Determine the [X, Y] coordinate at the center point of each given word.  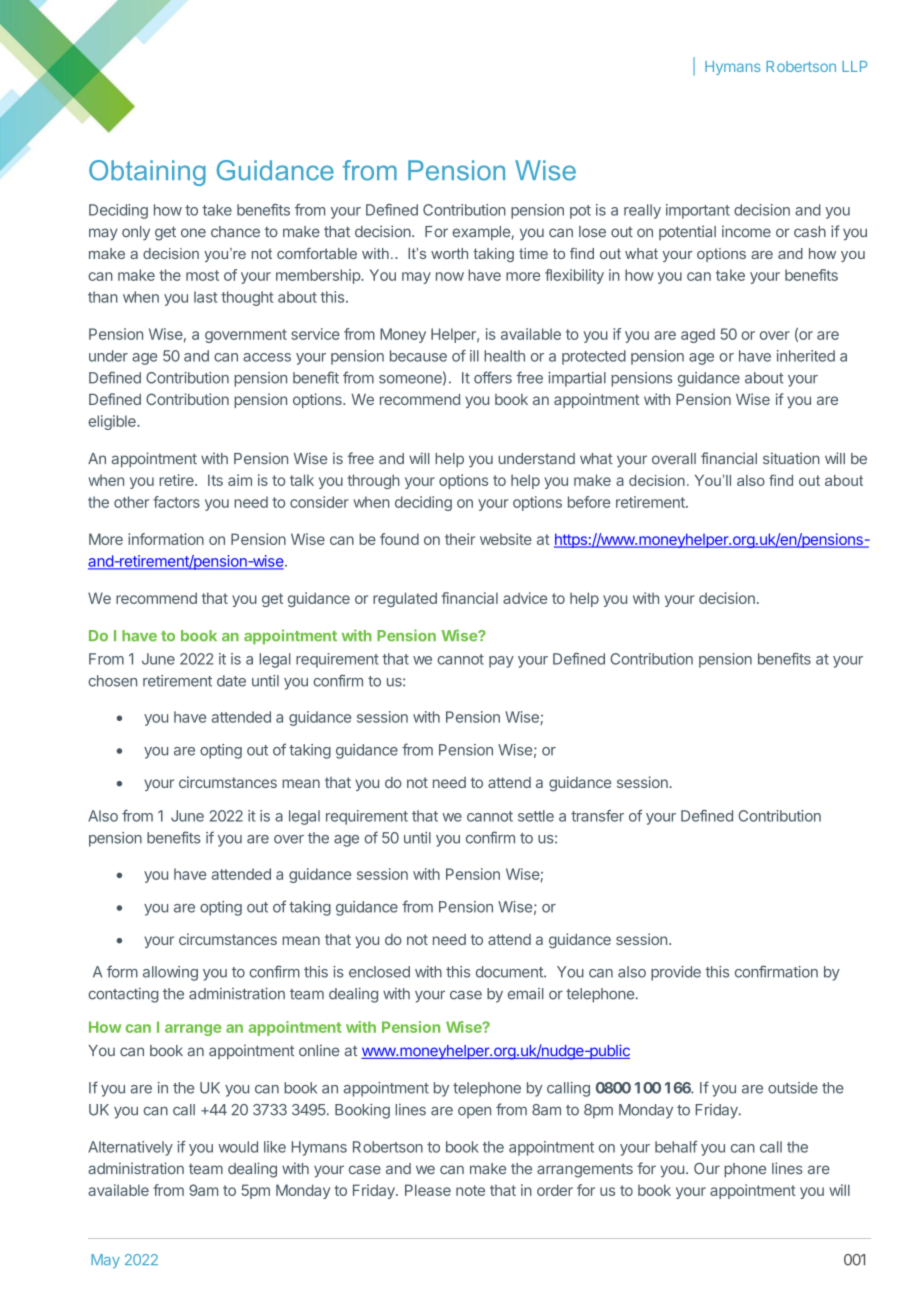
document [510, 972]
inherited [806, 356]
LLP [854, 66]
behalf [676, 1147]
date [231, 681]
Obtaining [147, 173]
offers [493, 377]
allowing [170, 973]
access [267, 357]
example [482, 233]
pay [501, 662]
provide [676, 973]
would [238, 1147]
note [470, 1190]
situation [791, 458]
